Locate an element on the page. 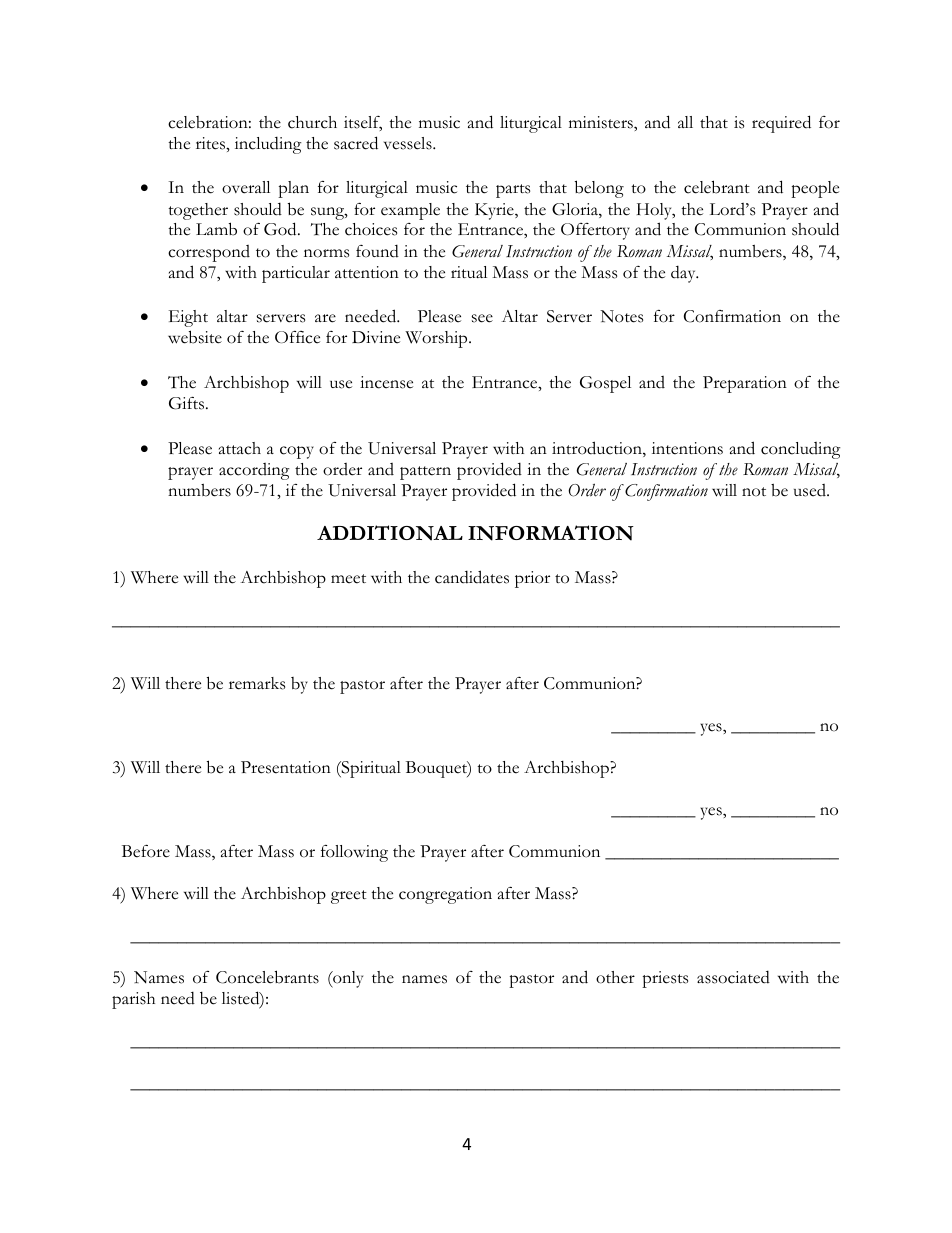 This image has width=952, height=1233. pattern is located at coordinates (425, 473).
